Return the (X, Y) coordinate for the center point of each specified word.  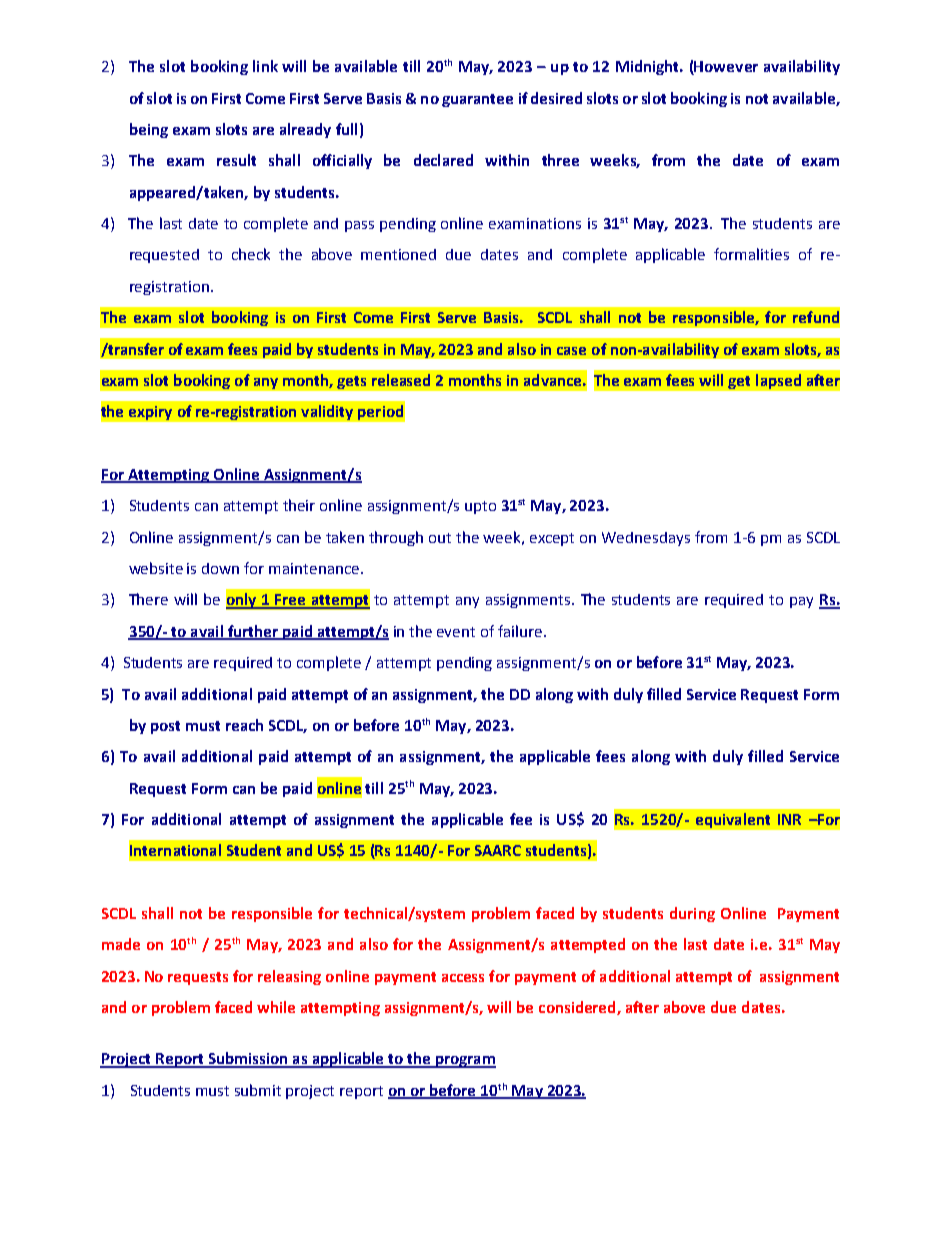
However (725, 68)
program (464, 1062)
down (220, 568)
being (149, 130)
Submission (248, 1059)
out (440, 538)
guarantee (477, 100)
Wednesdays (646, 539)
